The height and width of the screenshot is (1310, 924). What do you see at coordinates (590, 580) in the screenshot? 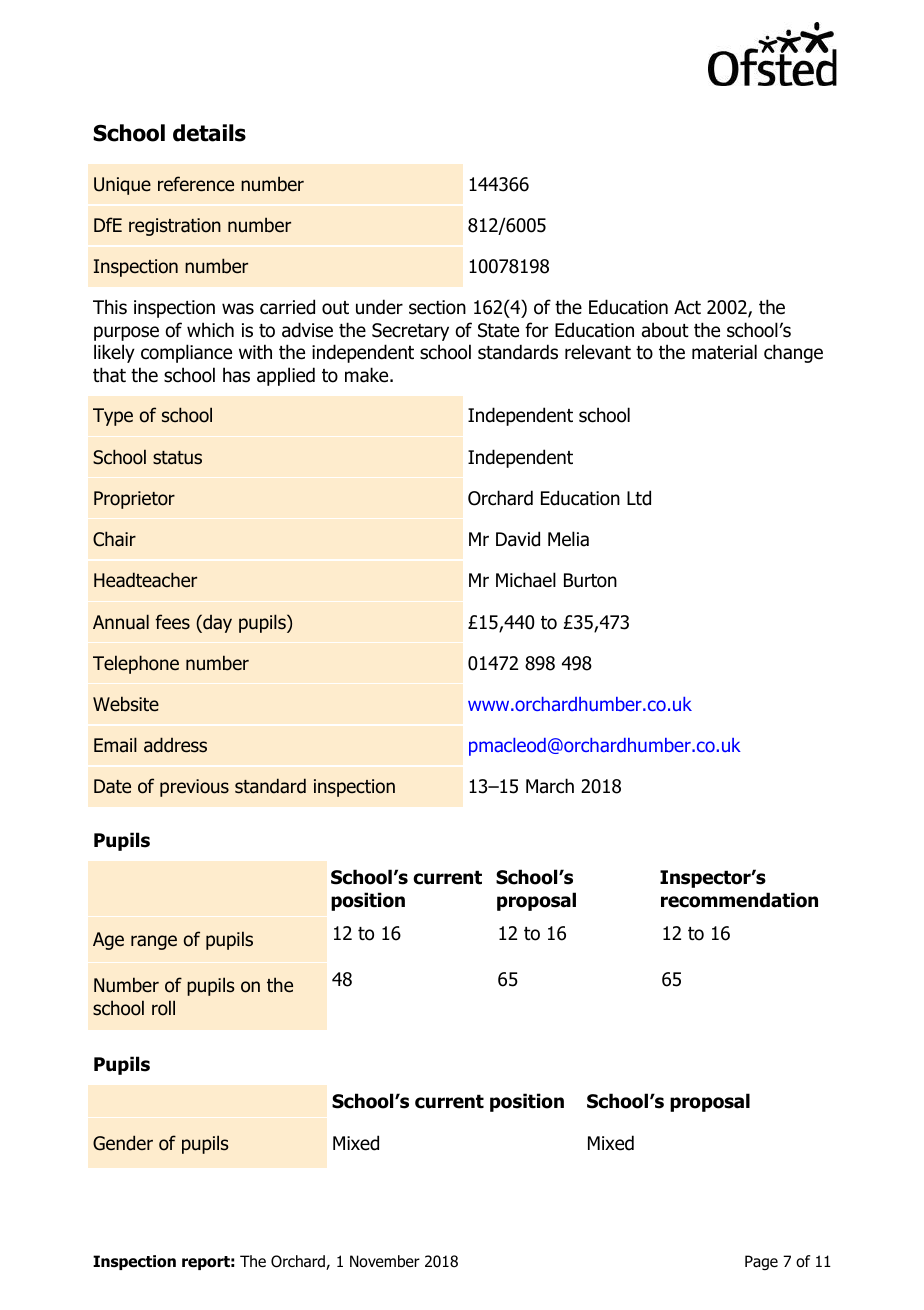
I see `Burton` at bounding box center [590, 580].
